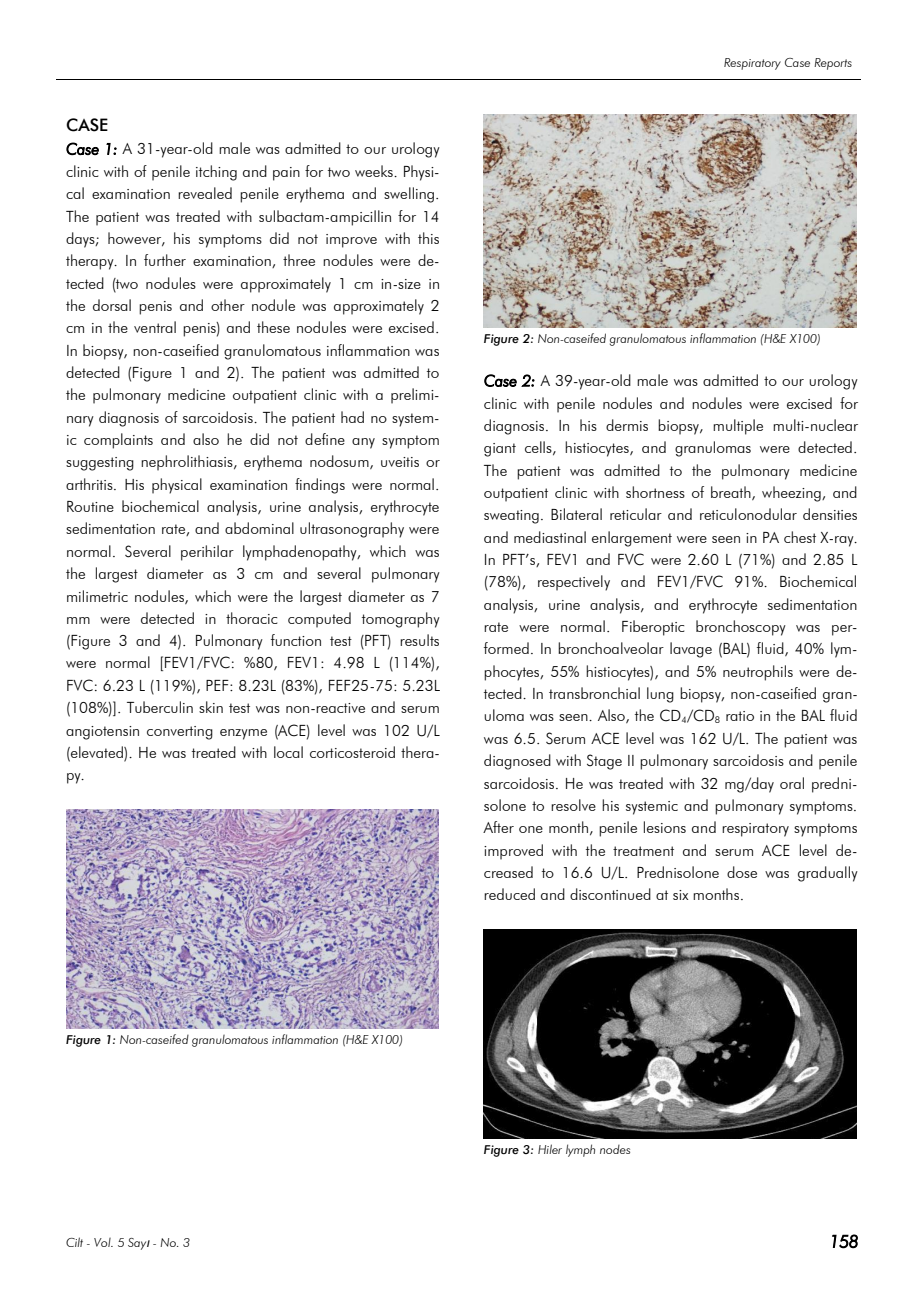 The width and height of the screenshot is (924, 1308). I want to click on Vol, so click(103, 1242).
